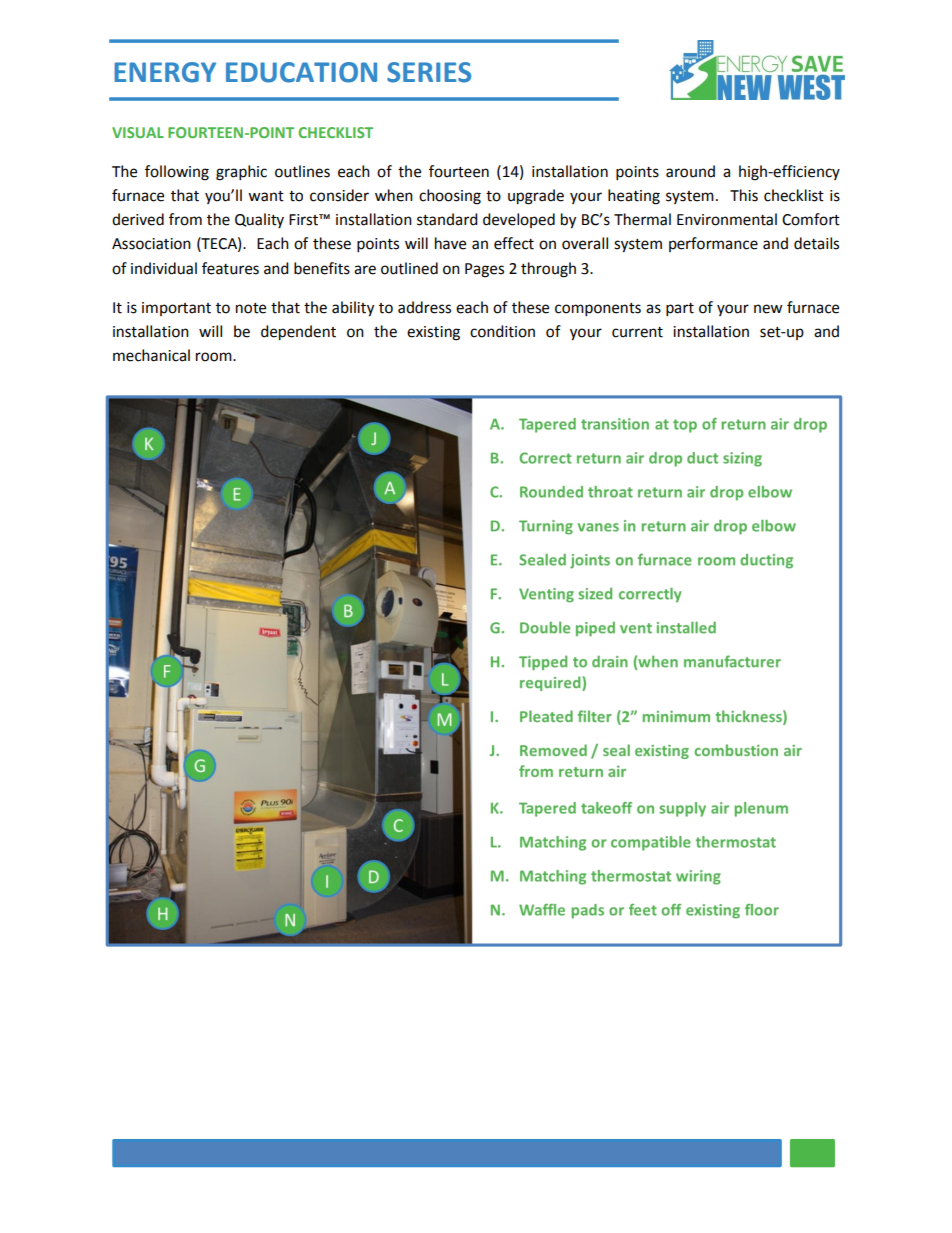 The image size is (952, 1233). Describe the element at coordinates (484, 270) in the document. I see `Pages` at that location.
